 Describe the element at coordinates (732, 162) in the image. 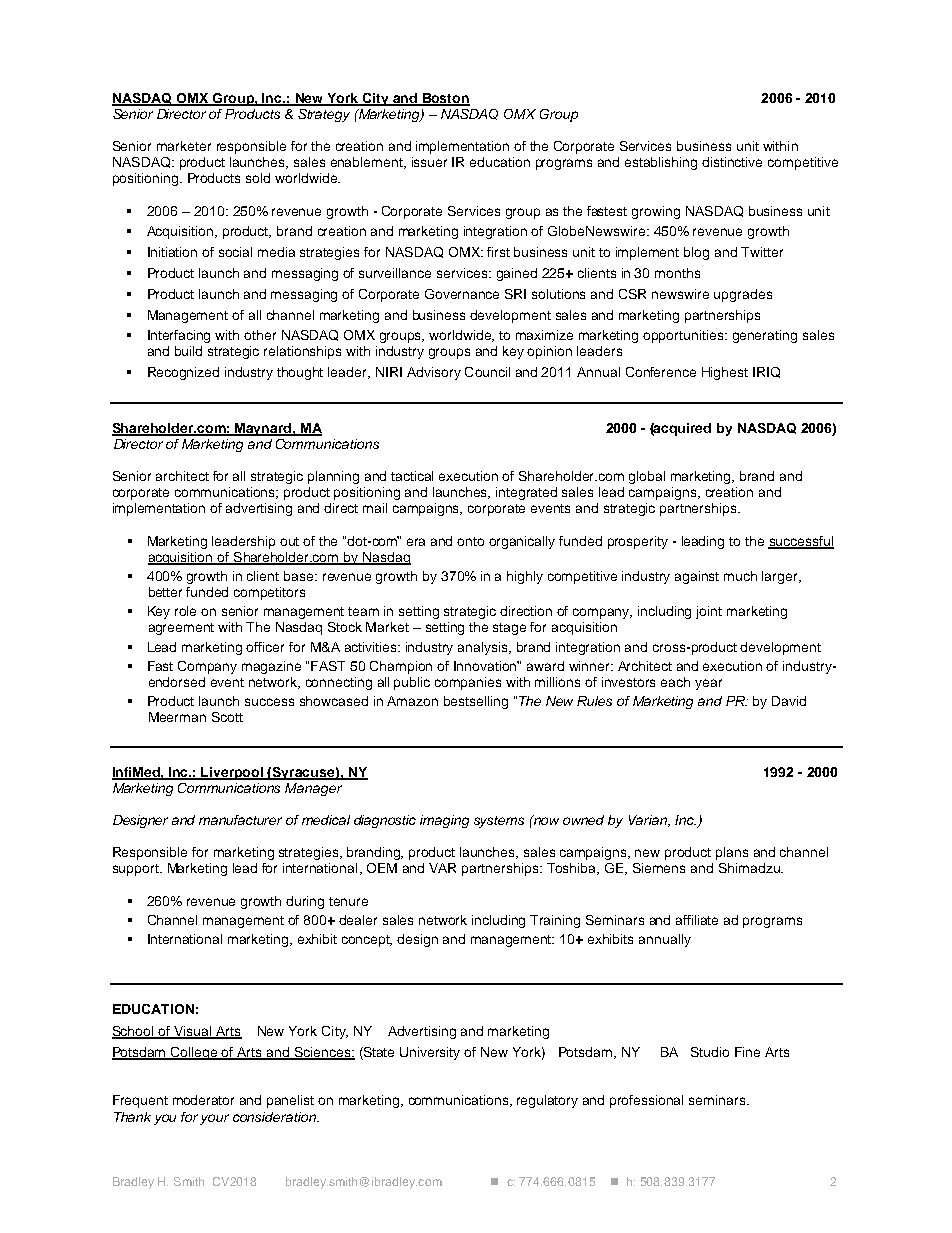

I see `distinctive` at that location.
